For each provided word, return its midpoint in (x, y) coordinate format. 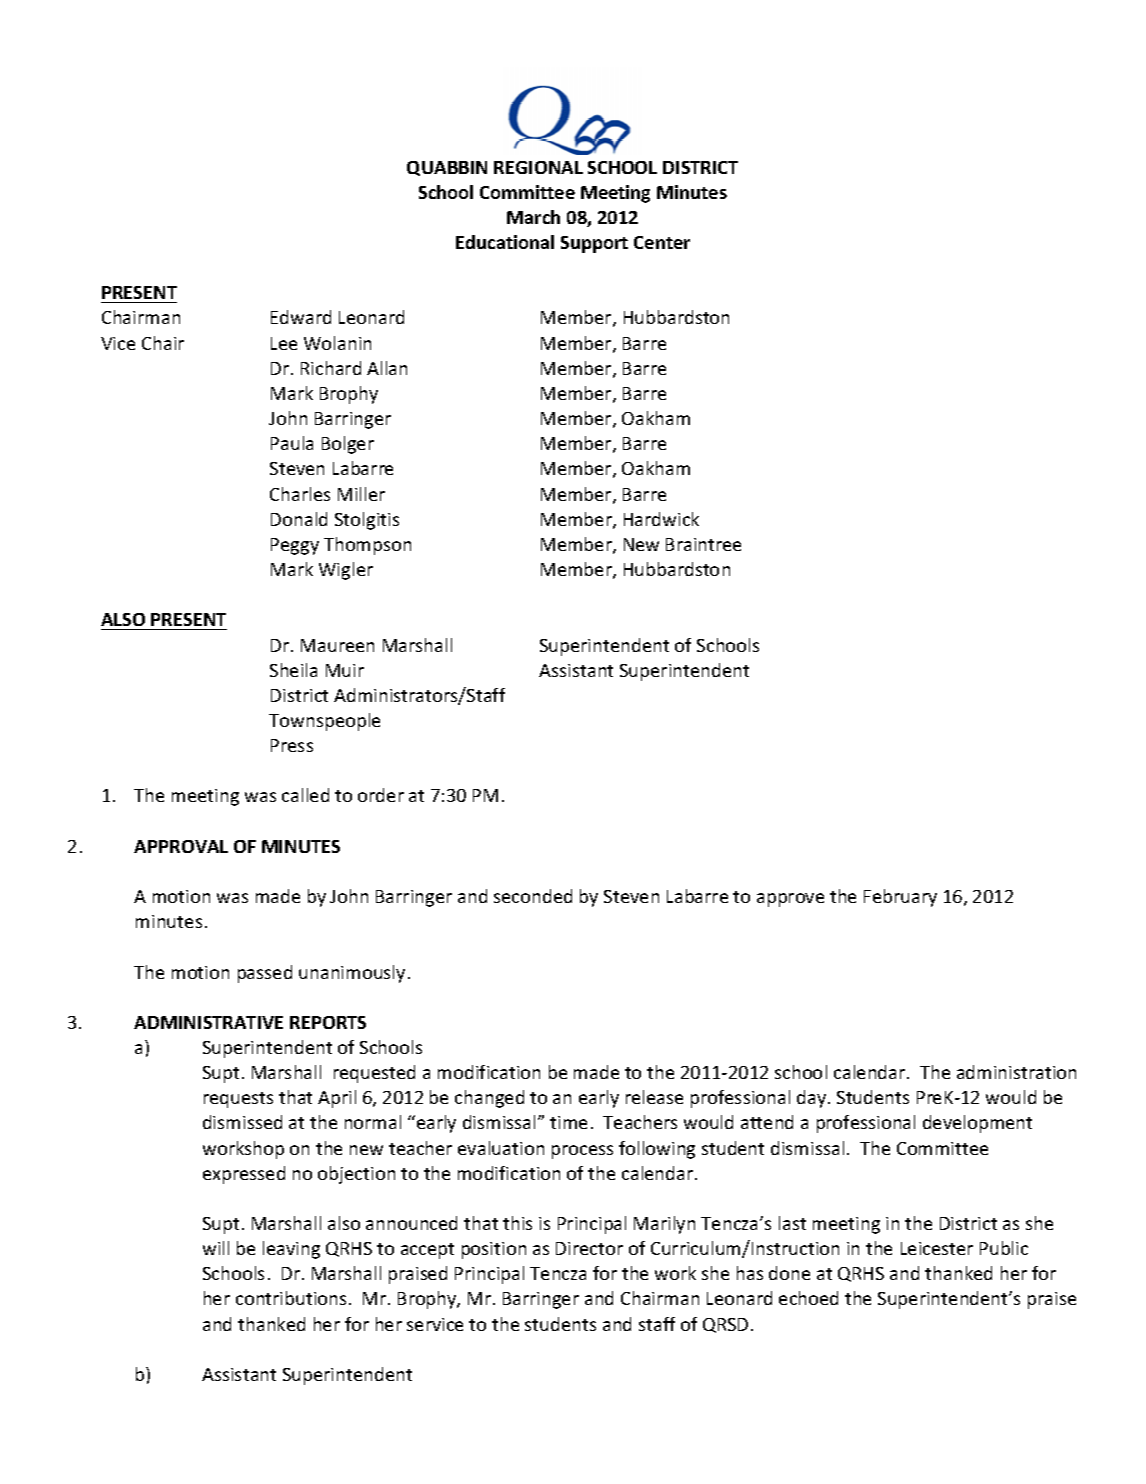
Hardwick (661, 519)
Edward (301, 317)
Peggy (295, 546)
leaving (291, 1250)
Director (589, 1248)
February (900, 898)
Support (594, 244)
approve (790, 900)
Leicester (937, 1248)
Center (662, 242)
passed (265, 974)
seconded (533, 896)
